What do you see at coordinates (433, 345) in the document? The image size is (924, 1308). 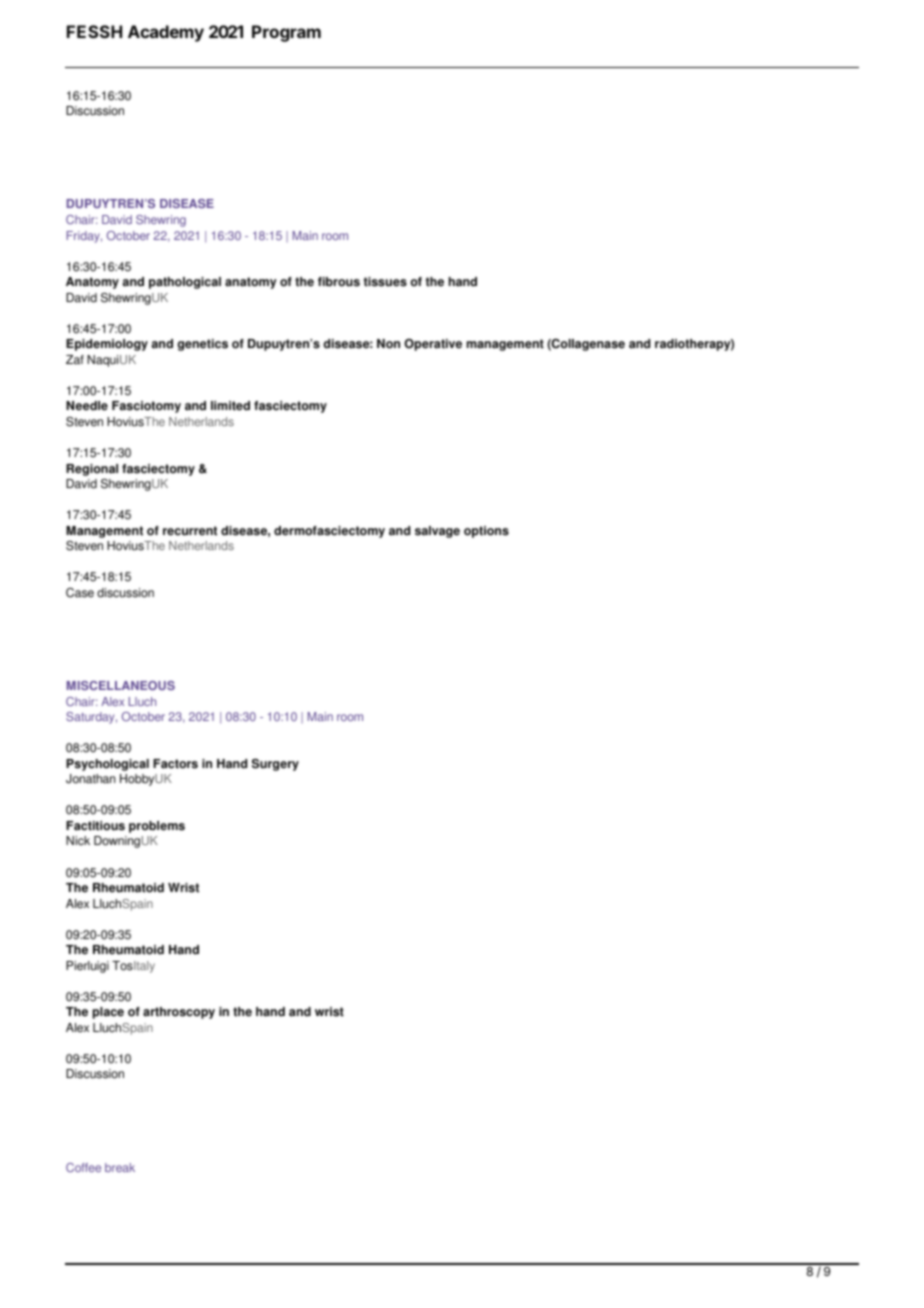 I see `Operative` at bounding box center [433, 345].
